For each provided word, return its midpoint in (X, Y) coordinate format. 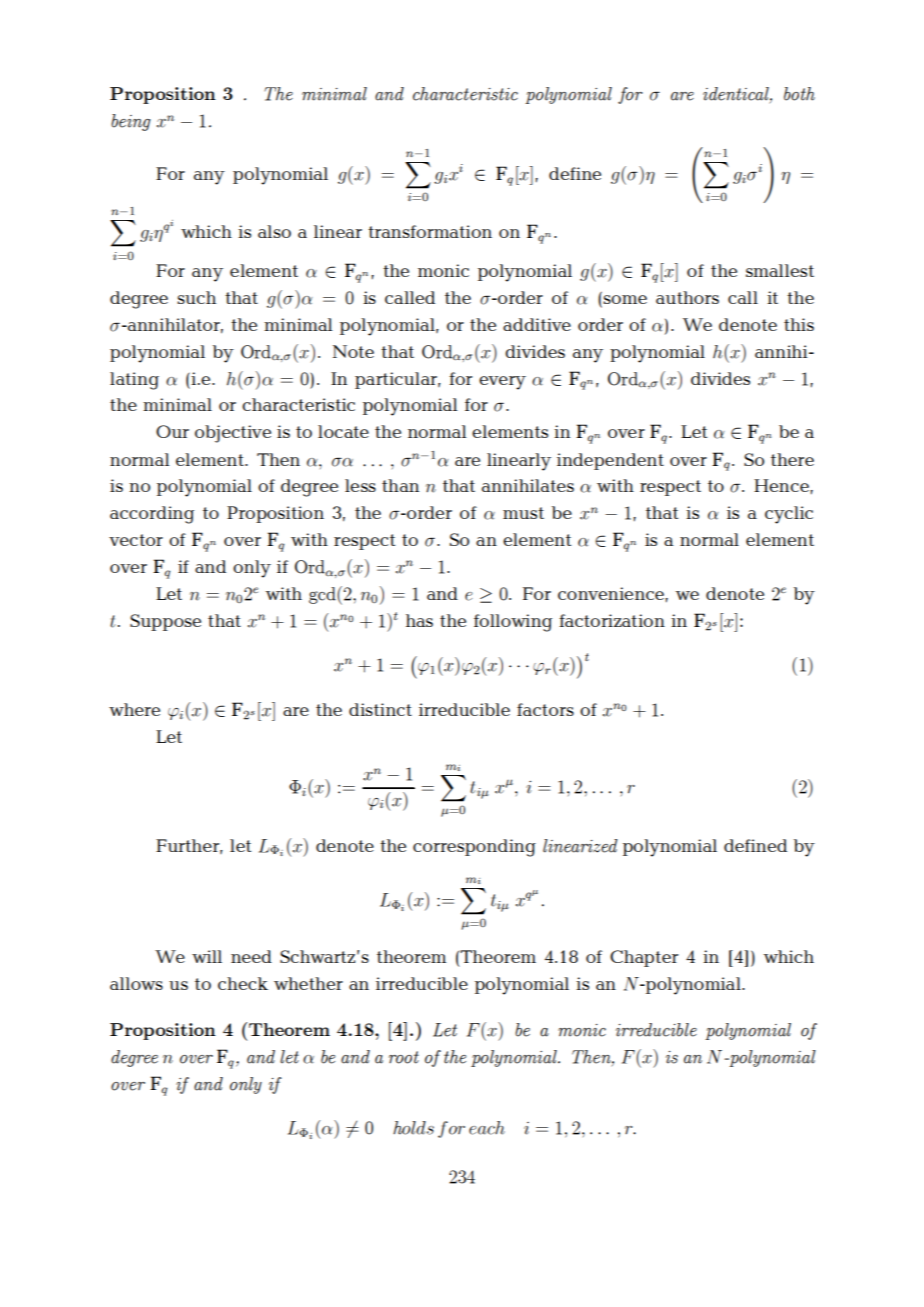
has (419, 620)
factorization (612, 620)
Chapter (644, 958)
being (131, 122)
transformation (430, 231)
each (487, 1128)
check (243, 983)
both (799, 94)
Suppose (165, 622)
